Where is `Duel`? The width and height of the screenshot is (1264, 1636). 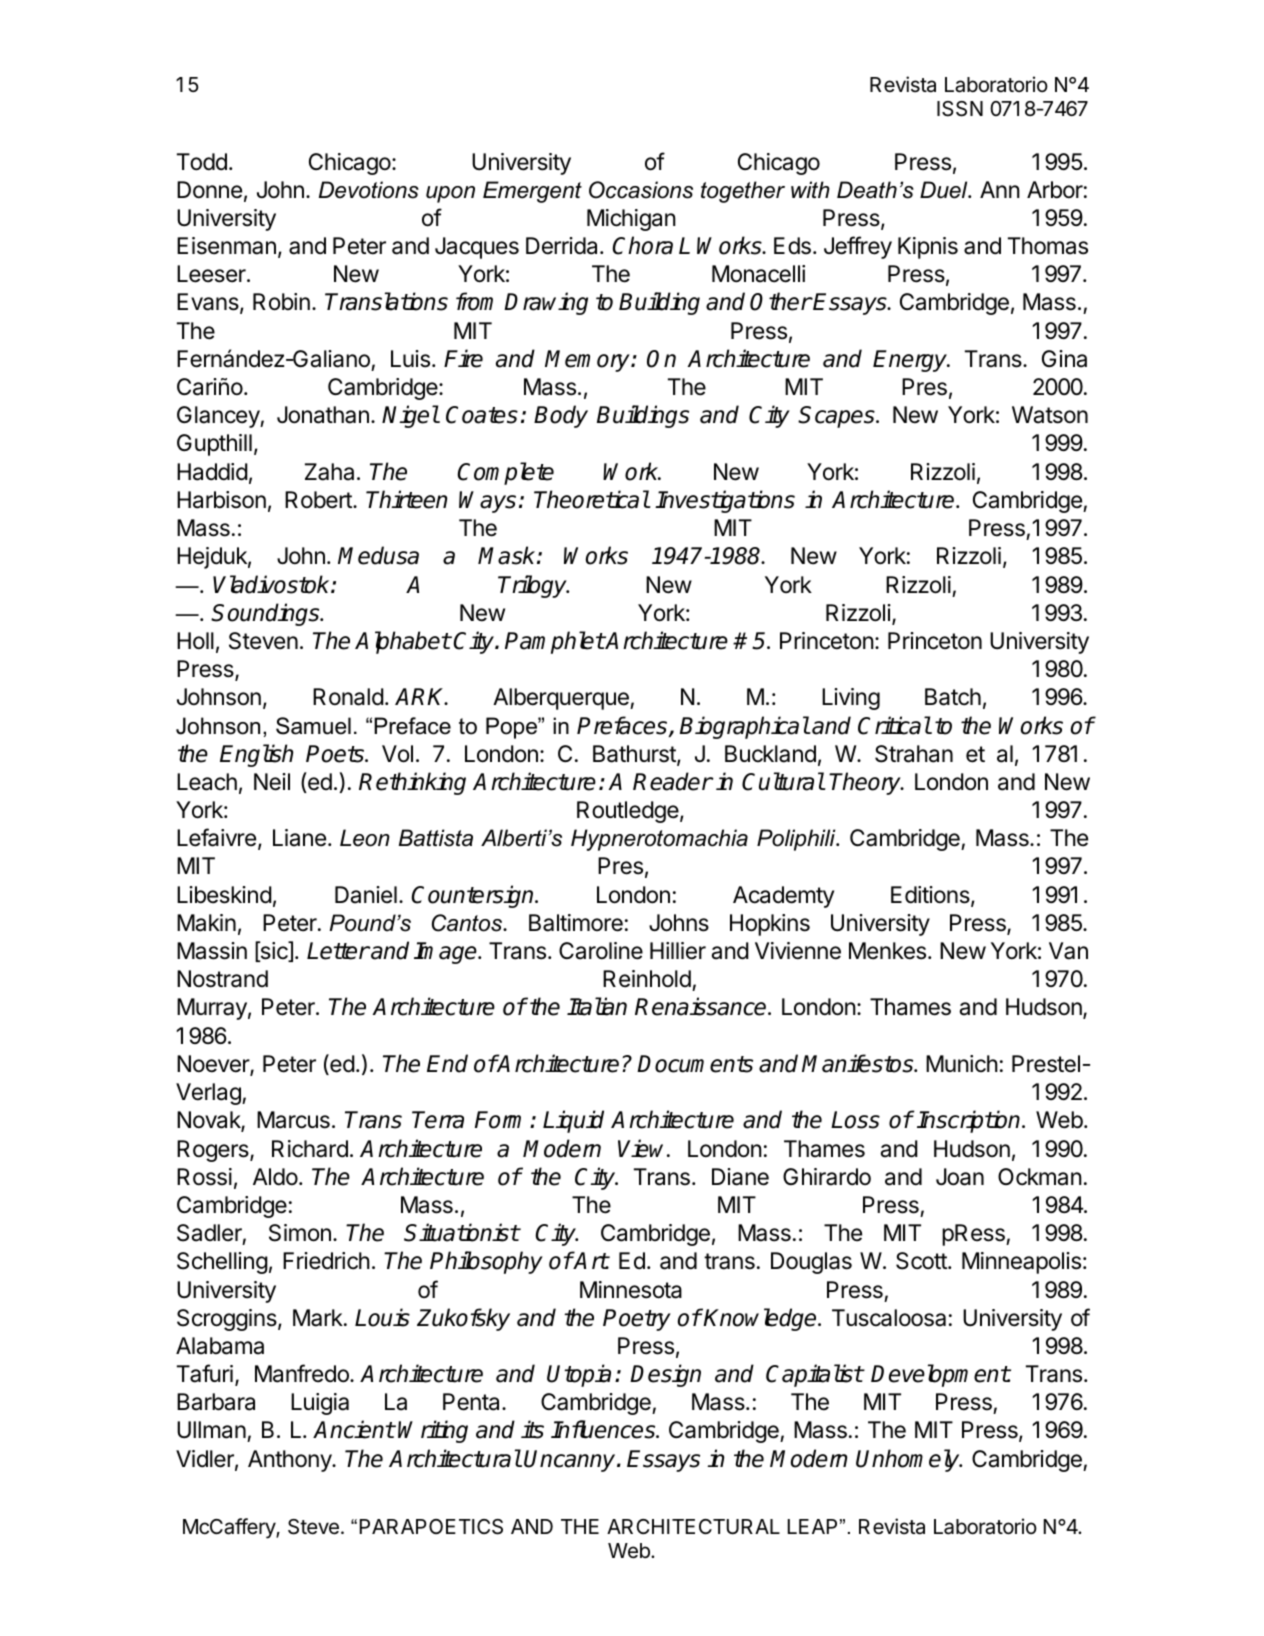
Duel is located at coordinates (945, 190).
